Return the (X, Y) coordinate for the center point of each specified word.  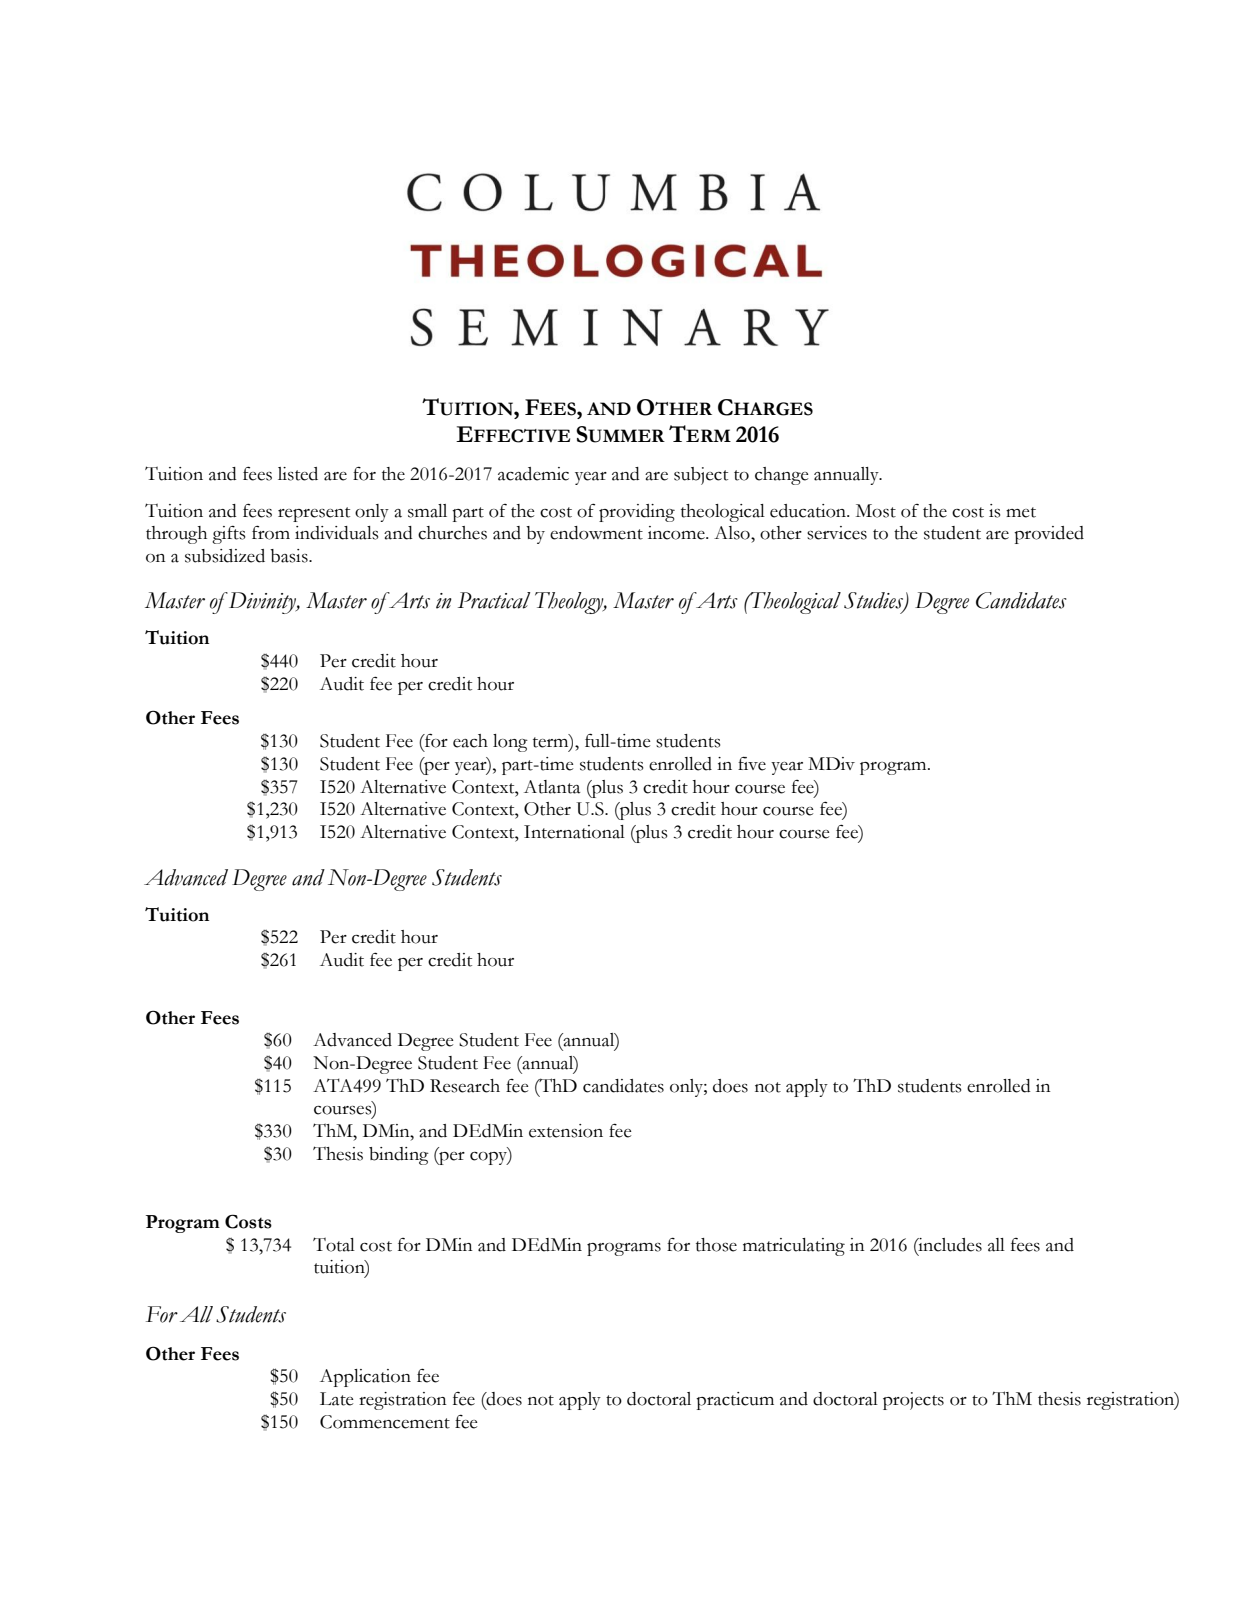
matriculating (794, 1247)
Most (876, 511)
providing (637, 513)
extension (566, 1131)
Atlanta (552, 787)
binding (399, 1156)
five (752, 764)
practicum (735, 1401)
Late (336, 1399)
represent (314, 514)
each (470, 741)
